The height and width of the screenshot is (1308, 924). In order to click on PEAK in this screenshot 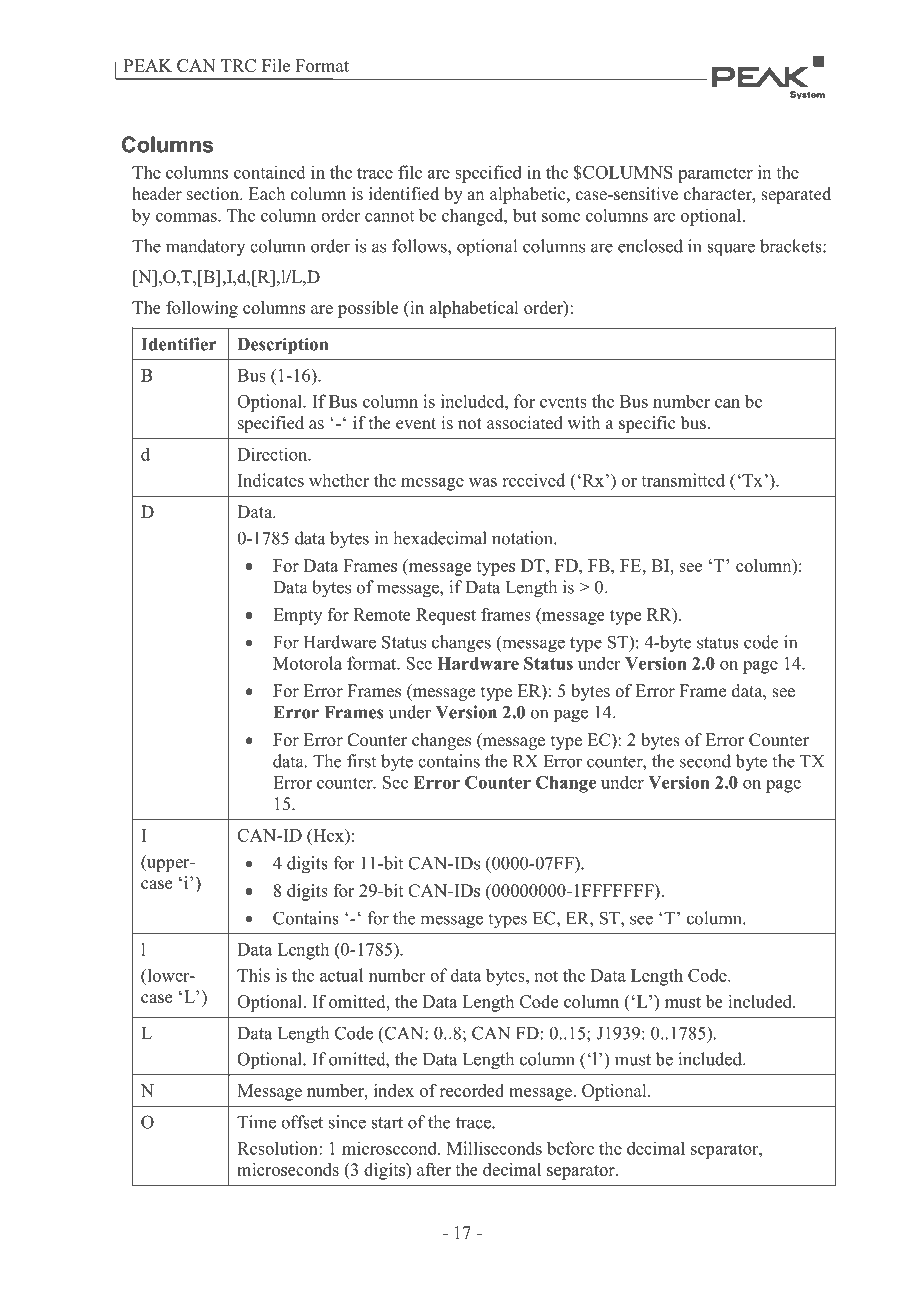, I will do `click(148, 65)`.
